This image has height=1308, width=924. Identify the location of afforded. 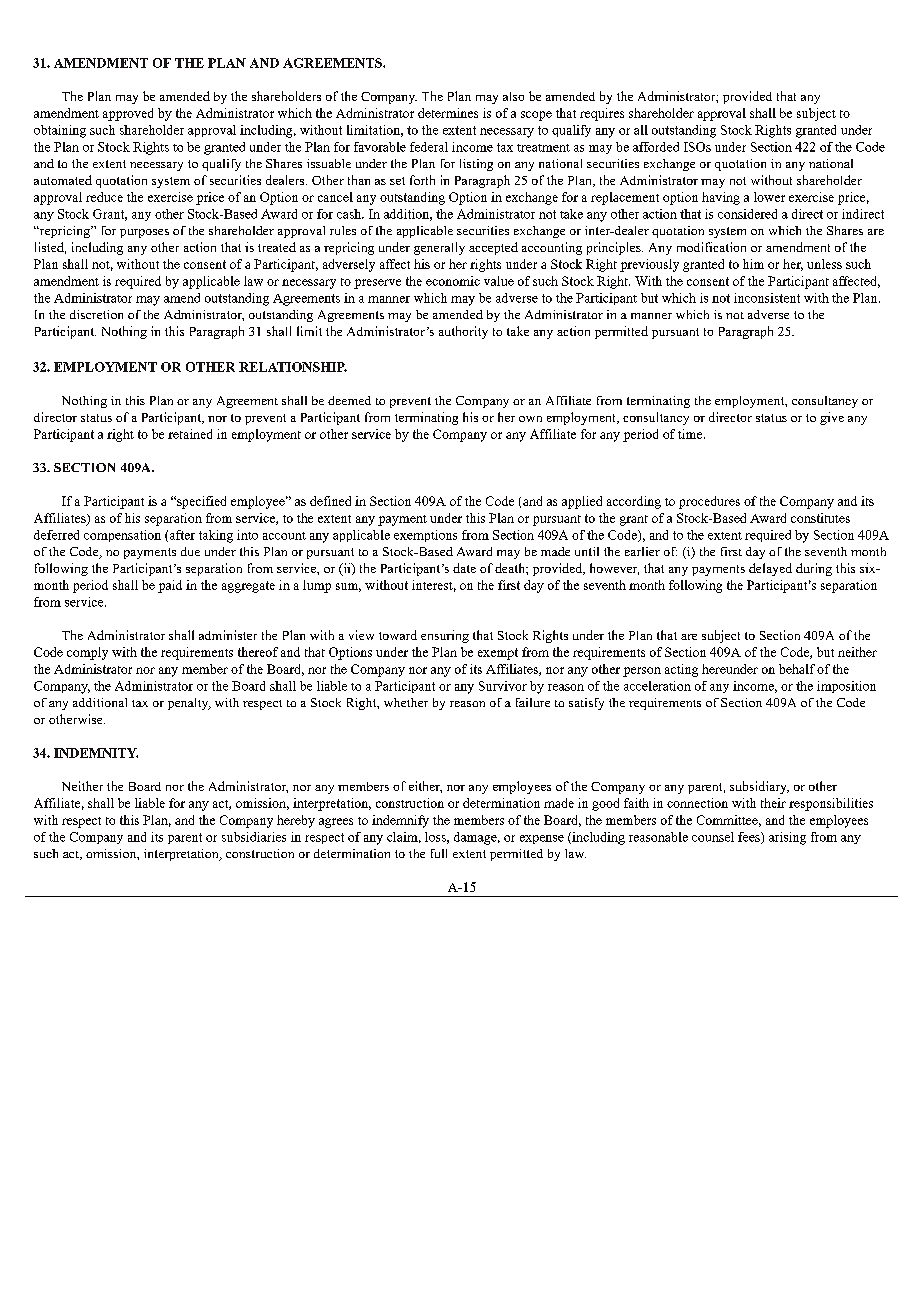
(656, 147).
